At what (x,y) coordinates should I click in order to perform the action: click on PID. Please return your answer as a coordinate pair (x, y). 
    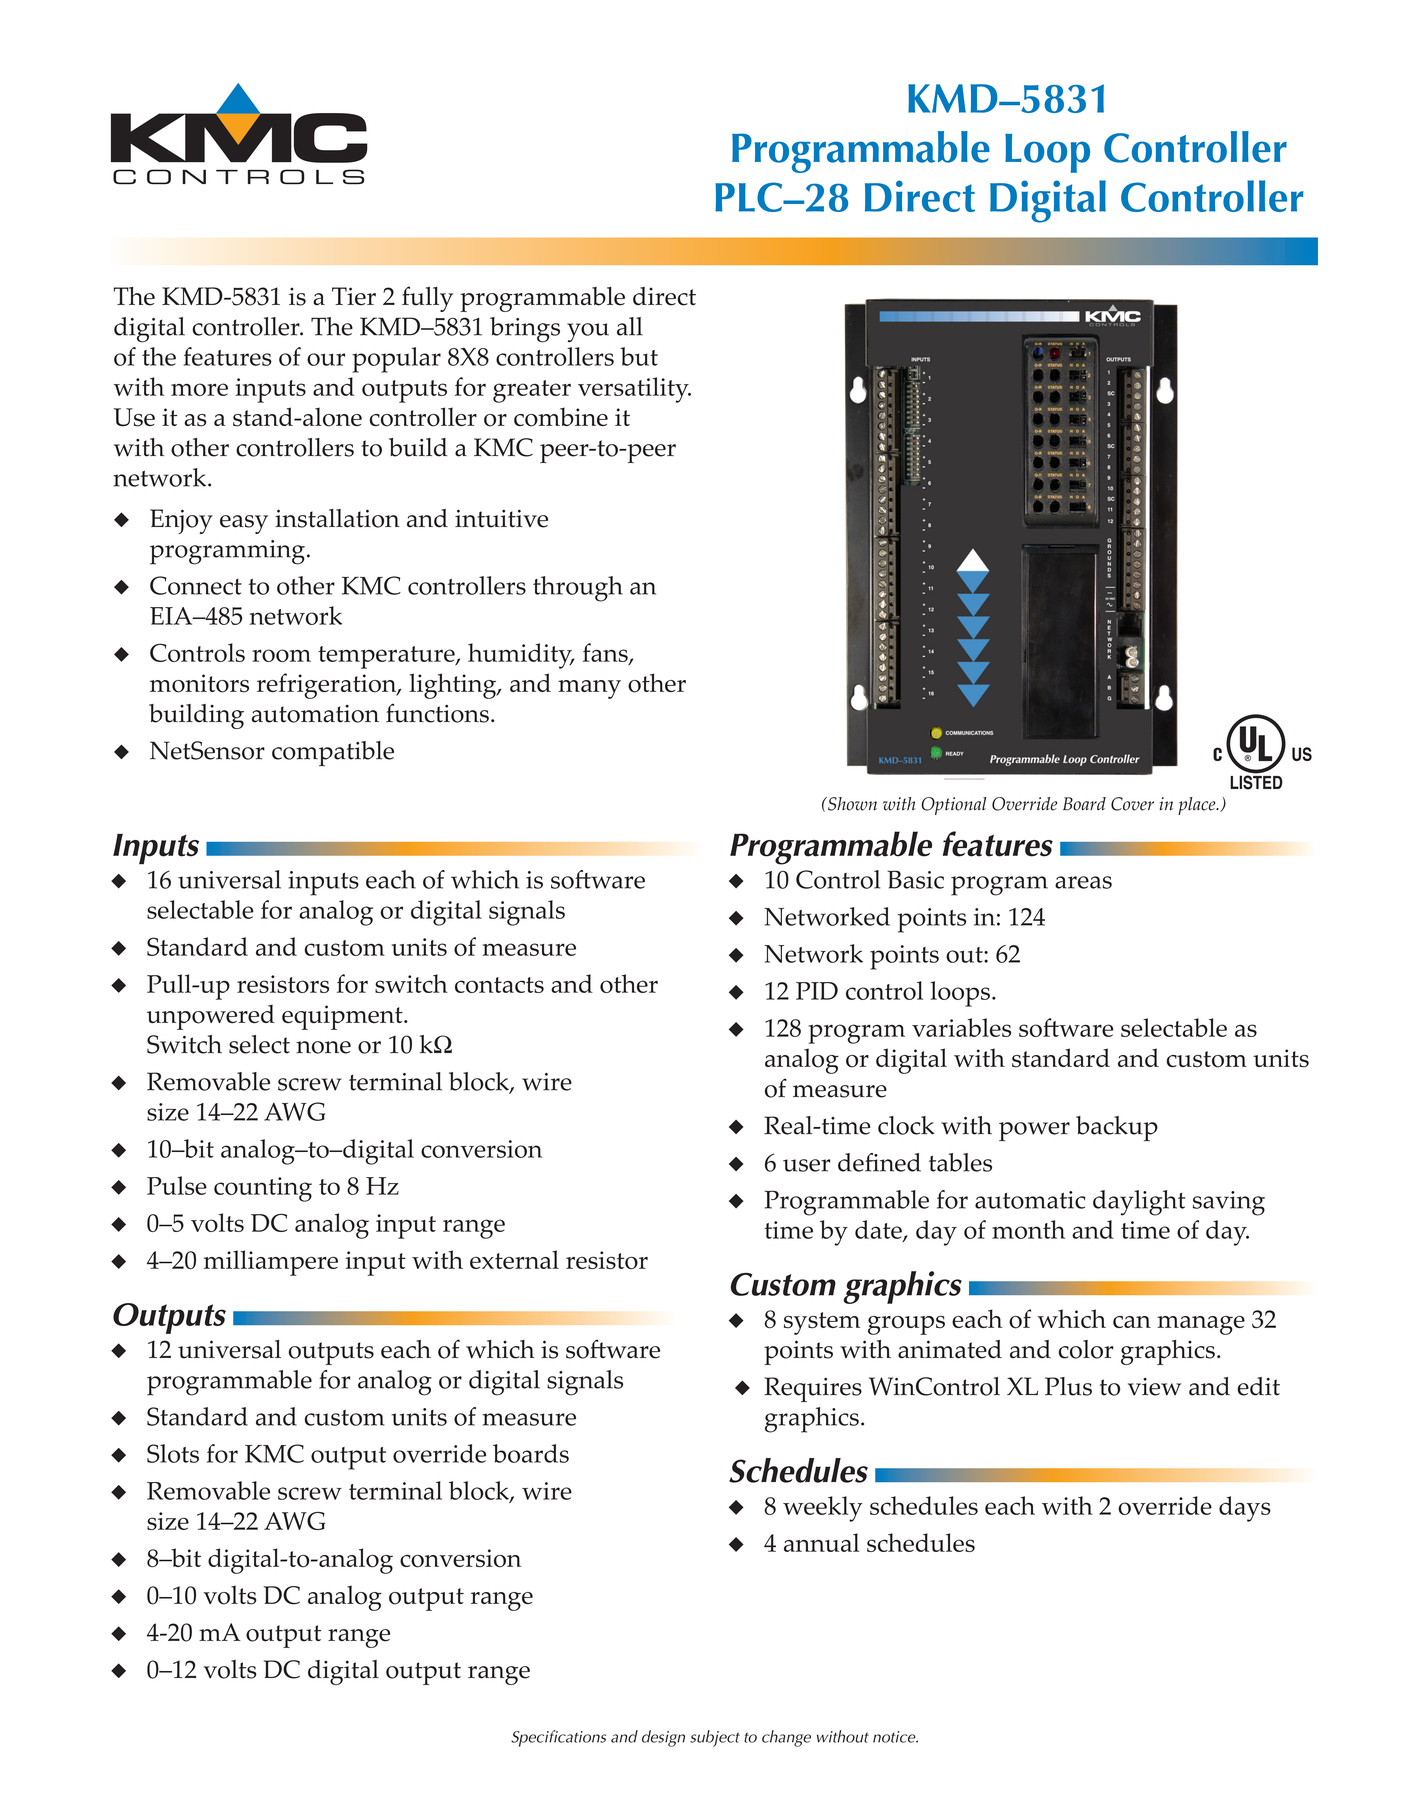
    Looking at the image, I should click on (817, 991).
